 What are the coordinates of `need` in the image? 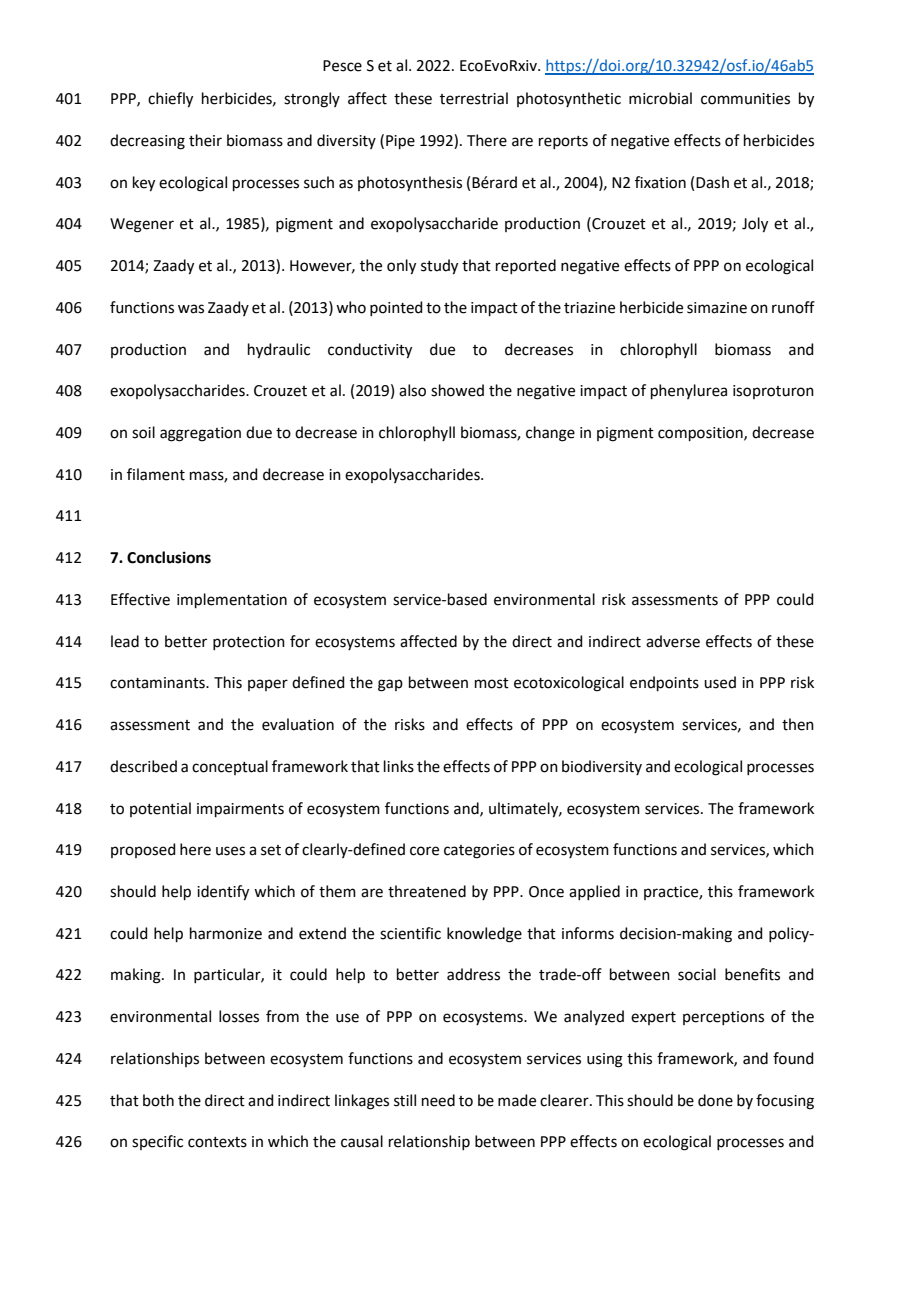 It's located at (438, 1100).
